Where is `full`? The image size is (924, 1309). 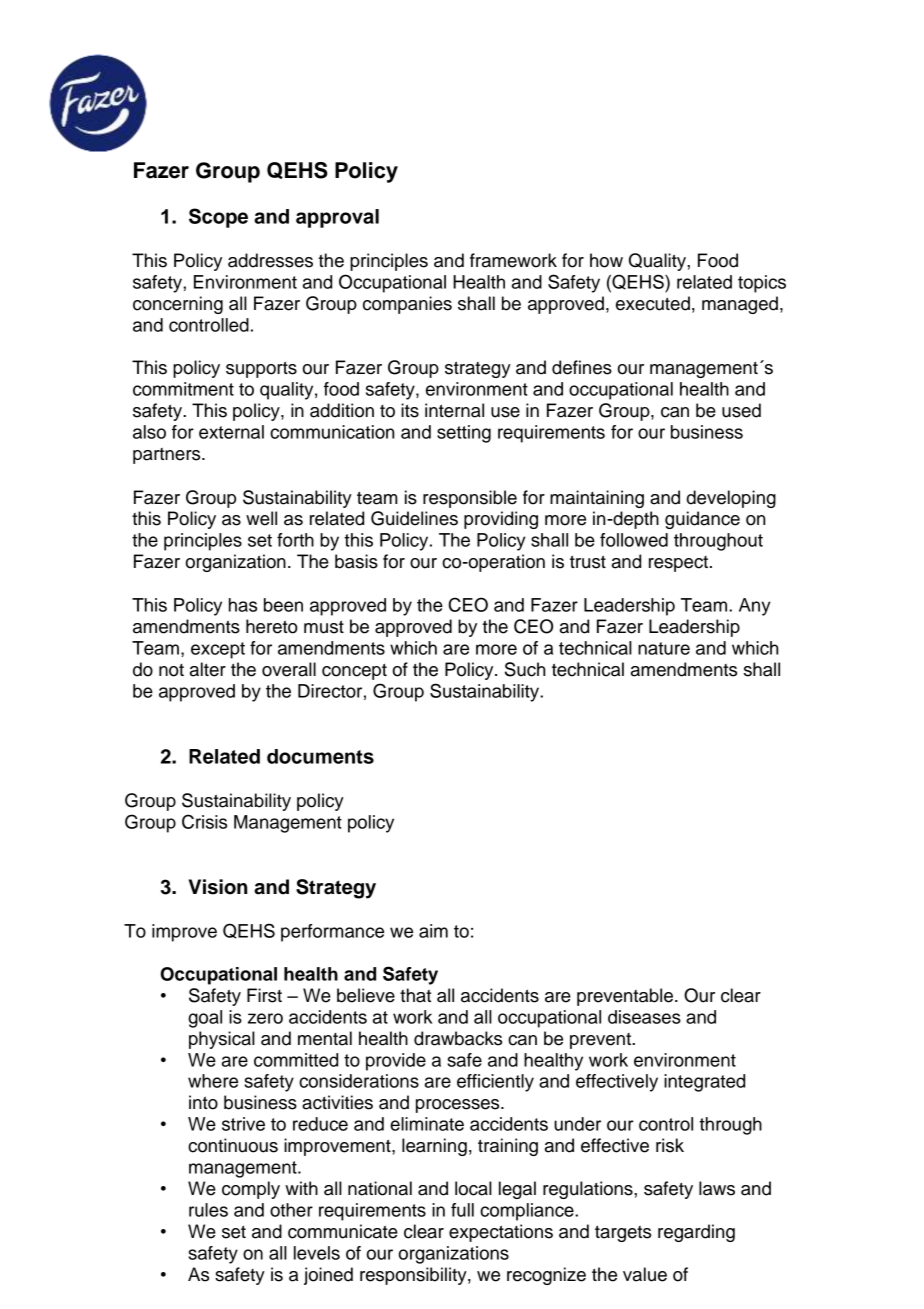
full is located at coordinates (462, 1210).
